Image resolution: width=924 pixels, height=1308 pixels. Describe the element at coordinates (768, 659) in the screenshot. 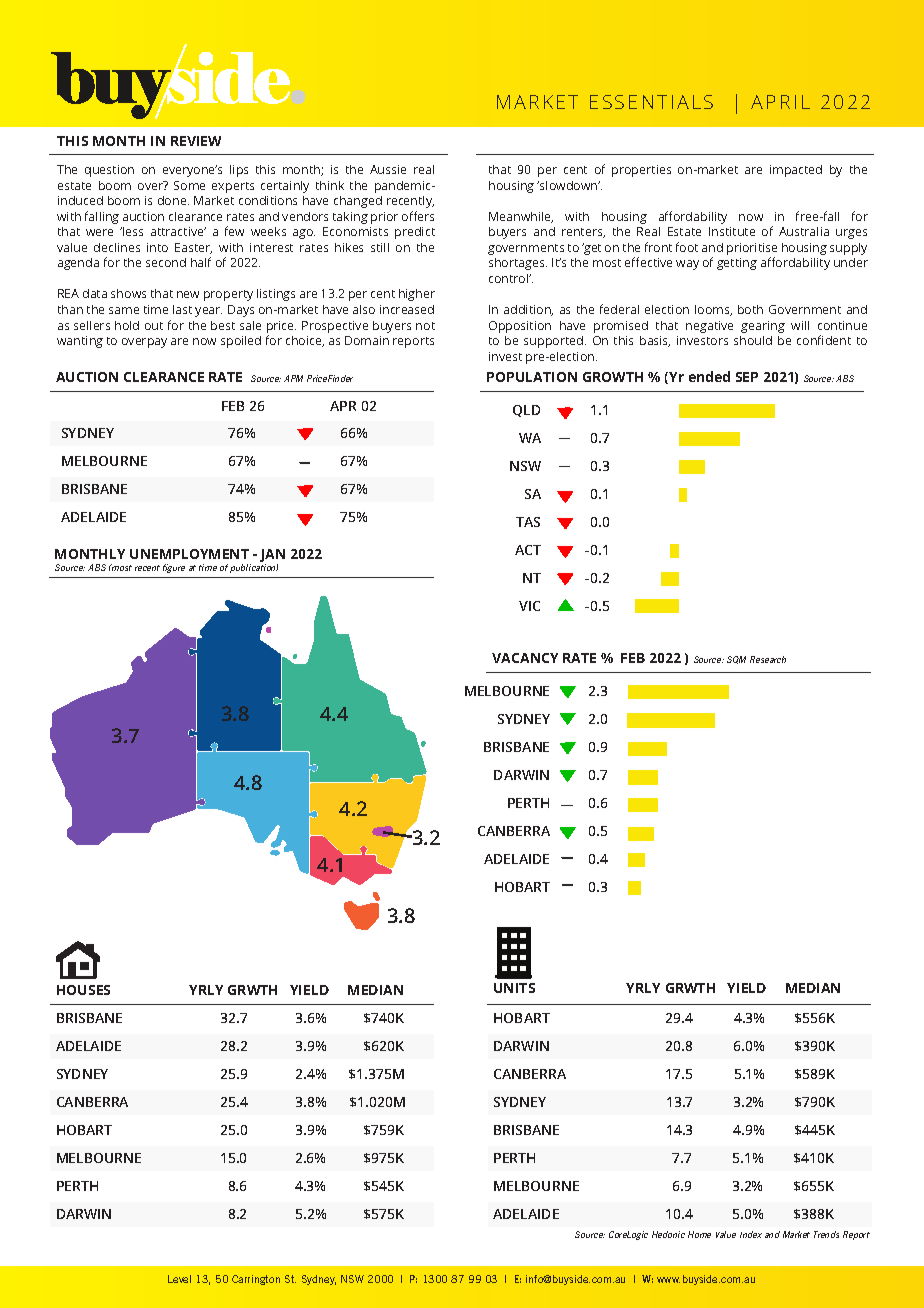

I see `Research` at that location.
